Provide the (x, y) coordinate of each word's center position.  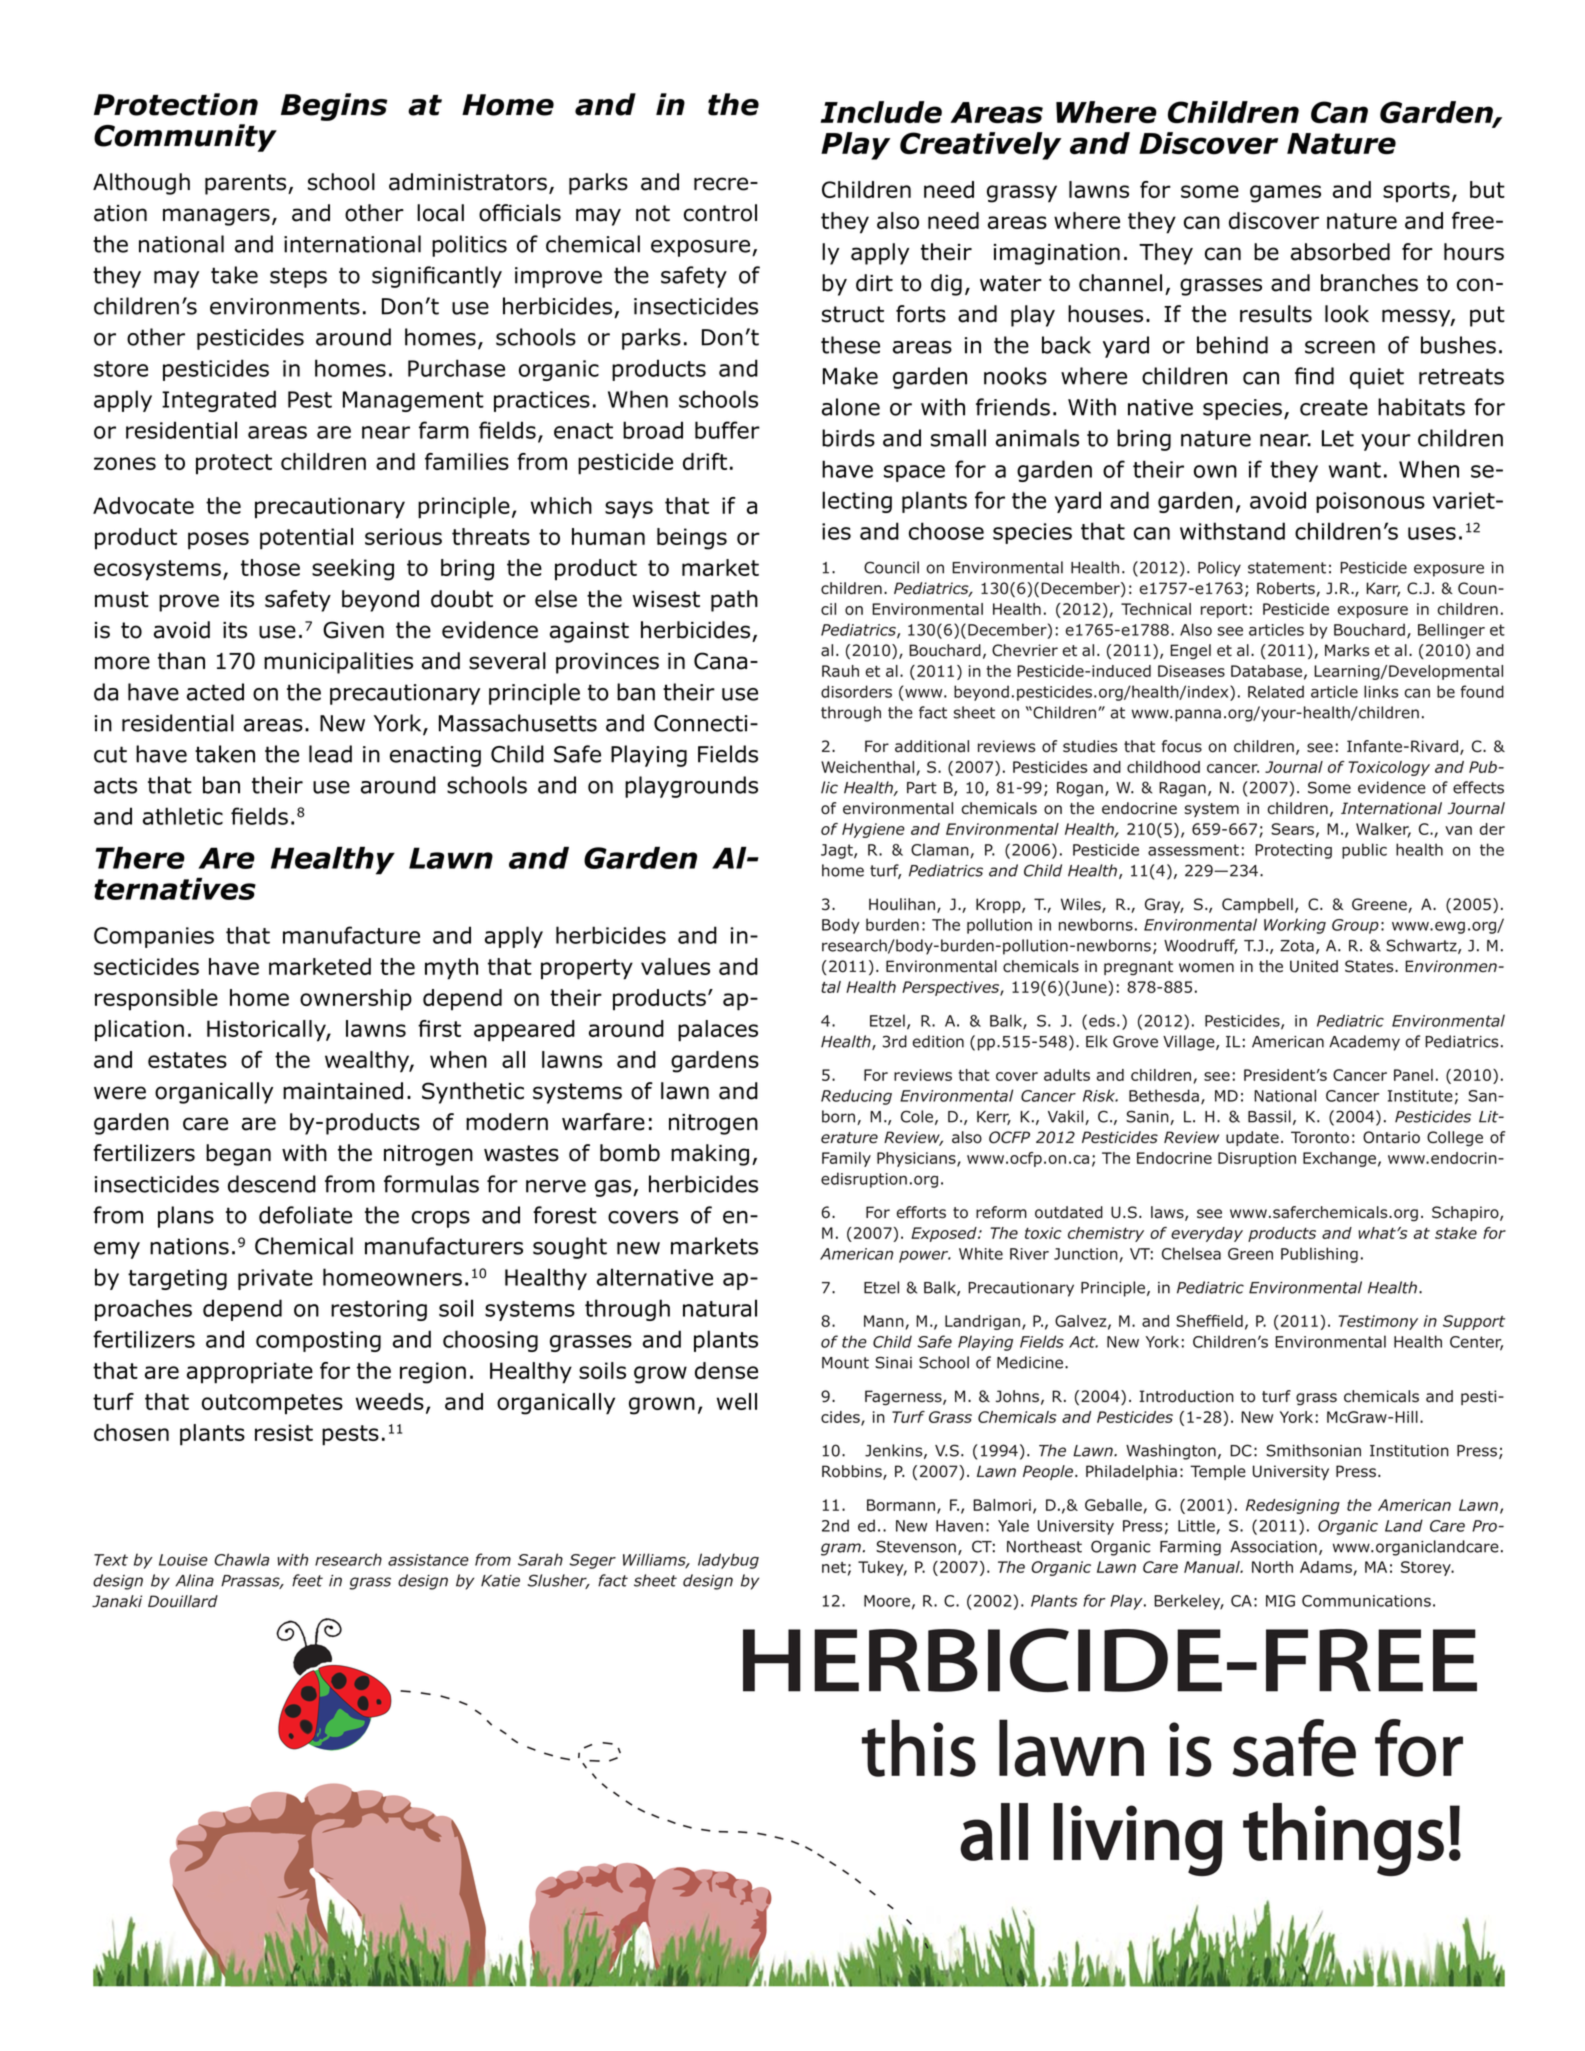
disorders (856, 691)
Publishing (1319, 1255)
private (275, 1279)
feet (307, 1580)
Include (881, 112)
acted (215, 692)
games (1285, 194)
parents (247, 184)
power (925, 1256)
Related (1276, 691)
